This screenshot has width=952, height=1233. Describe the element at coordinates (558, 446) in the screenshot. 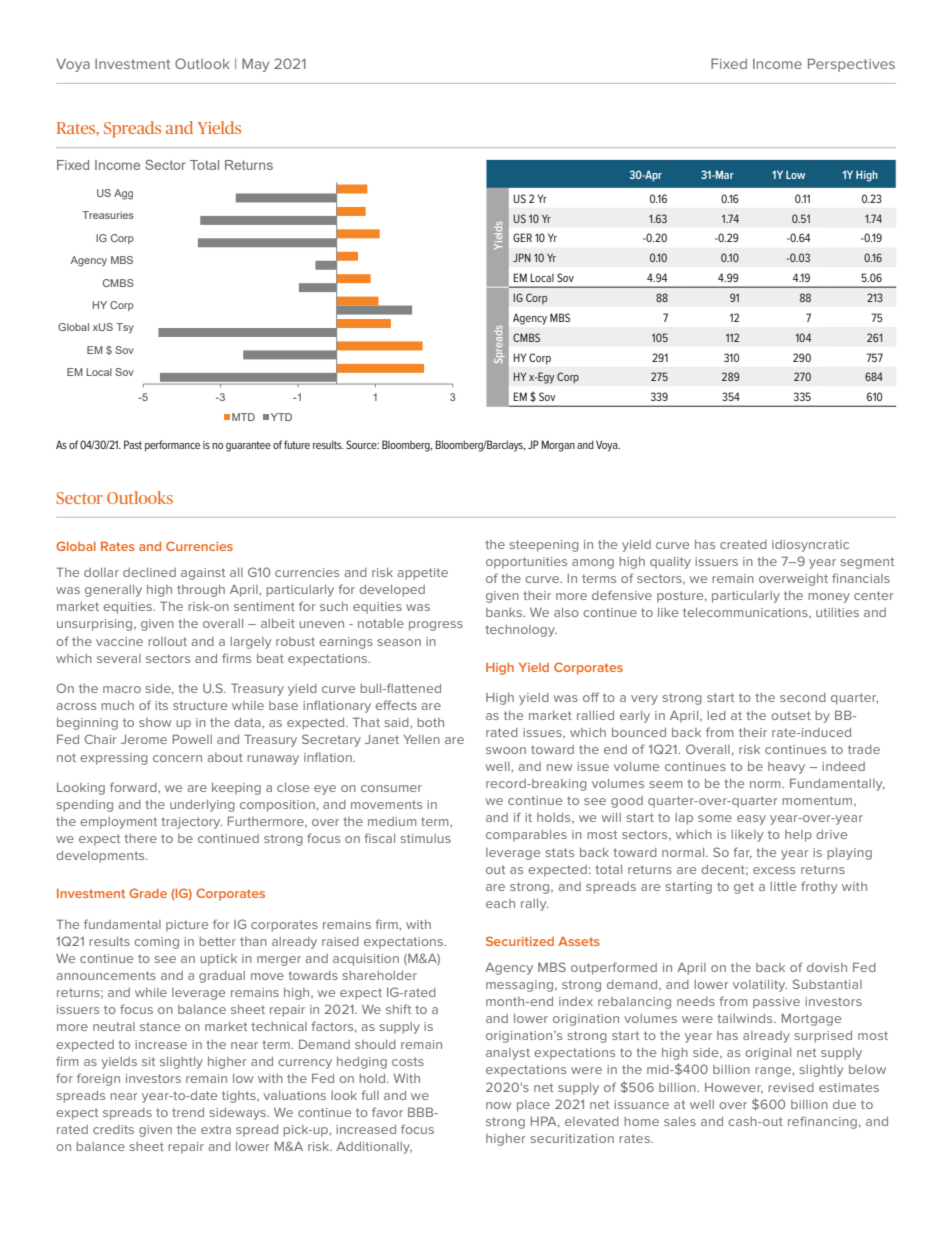

I see `Morgan` at that location.
